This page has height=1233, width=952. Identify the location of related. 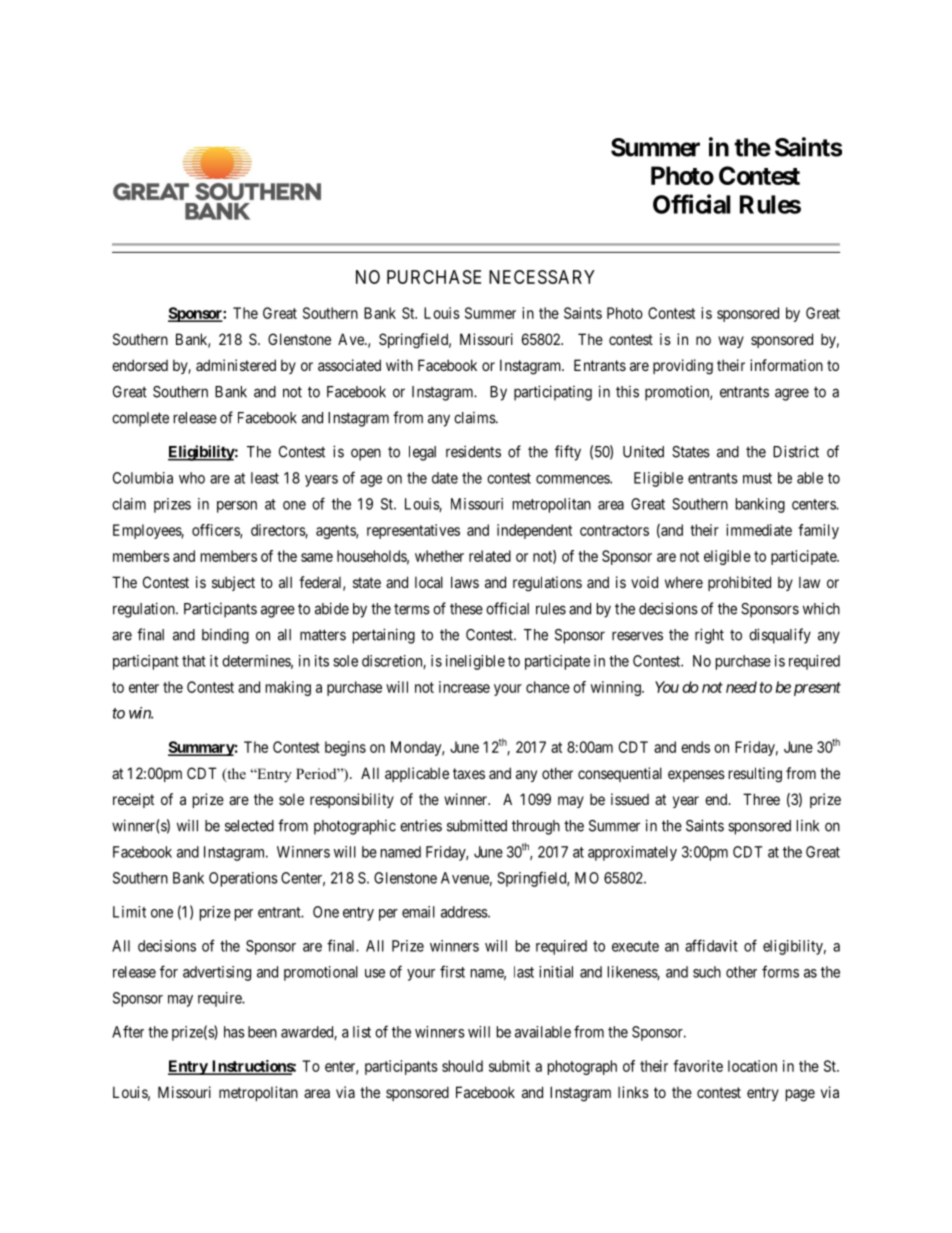
(490, 556).
